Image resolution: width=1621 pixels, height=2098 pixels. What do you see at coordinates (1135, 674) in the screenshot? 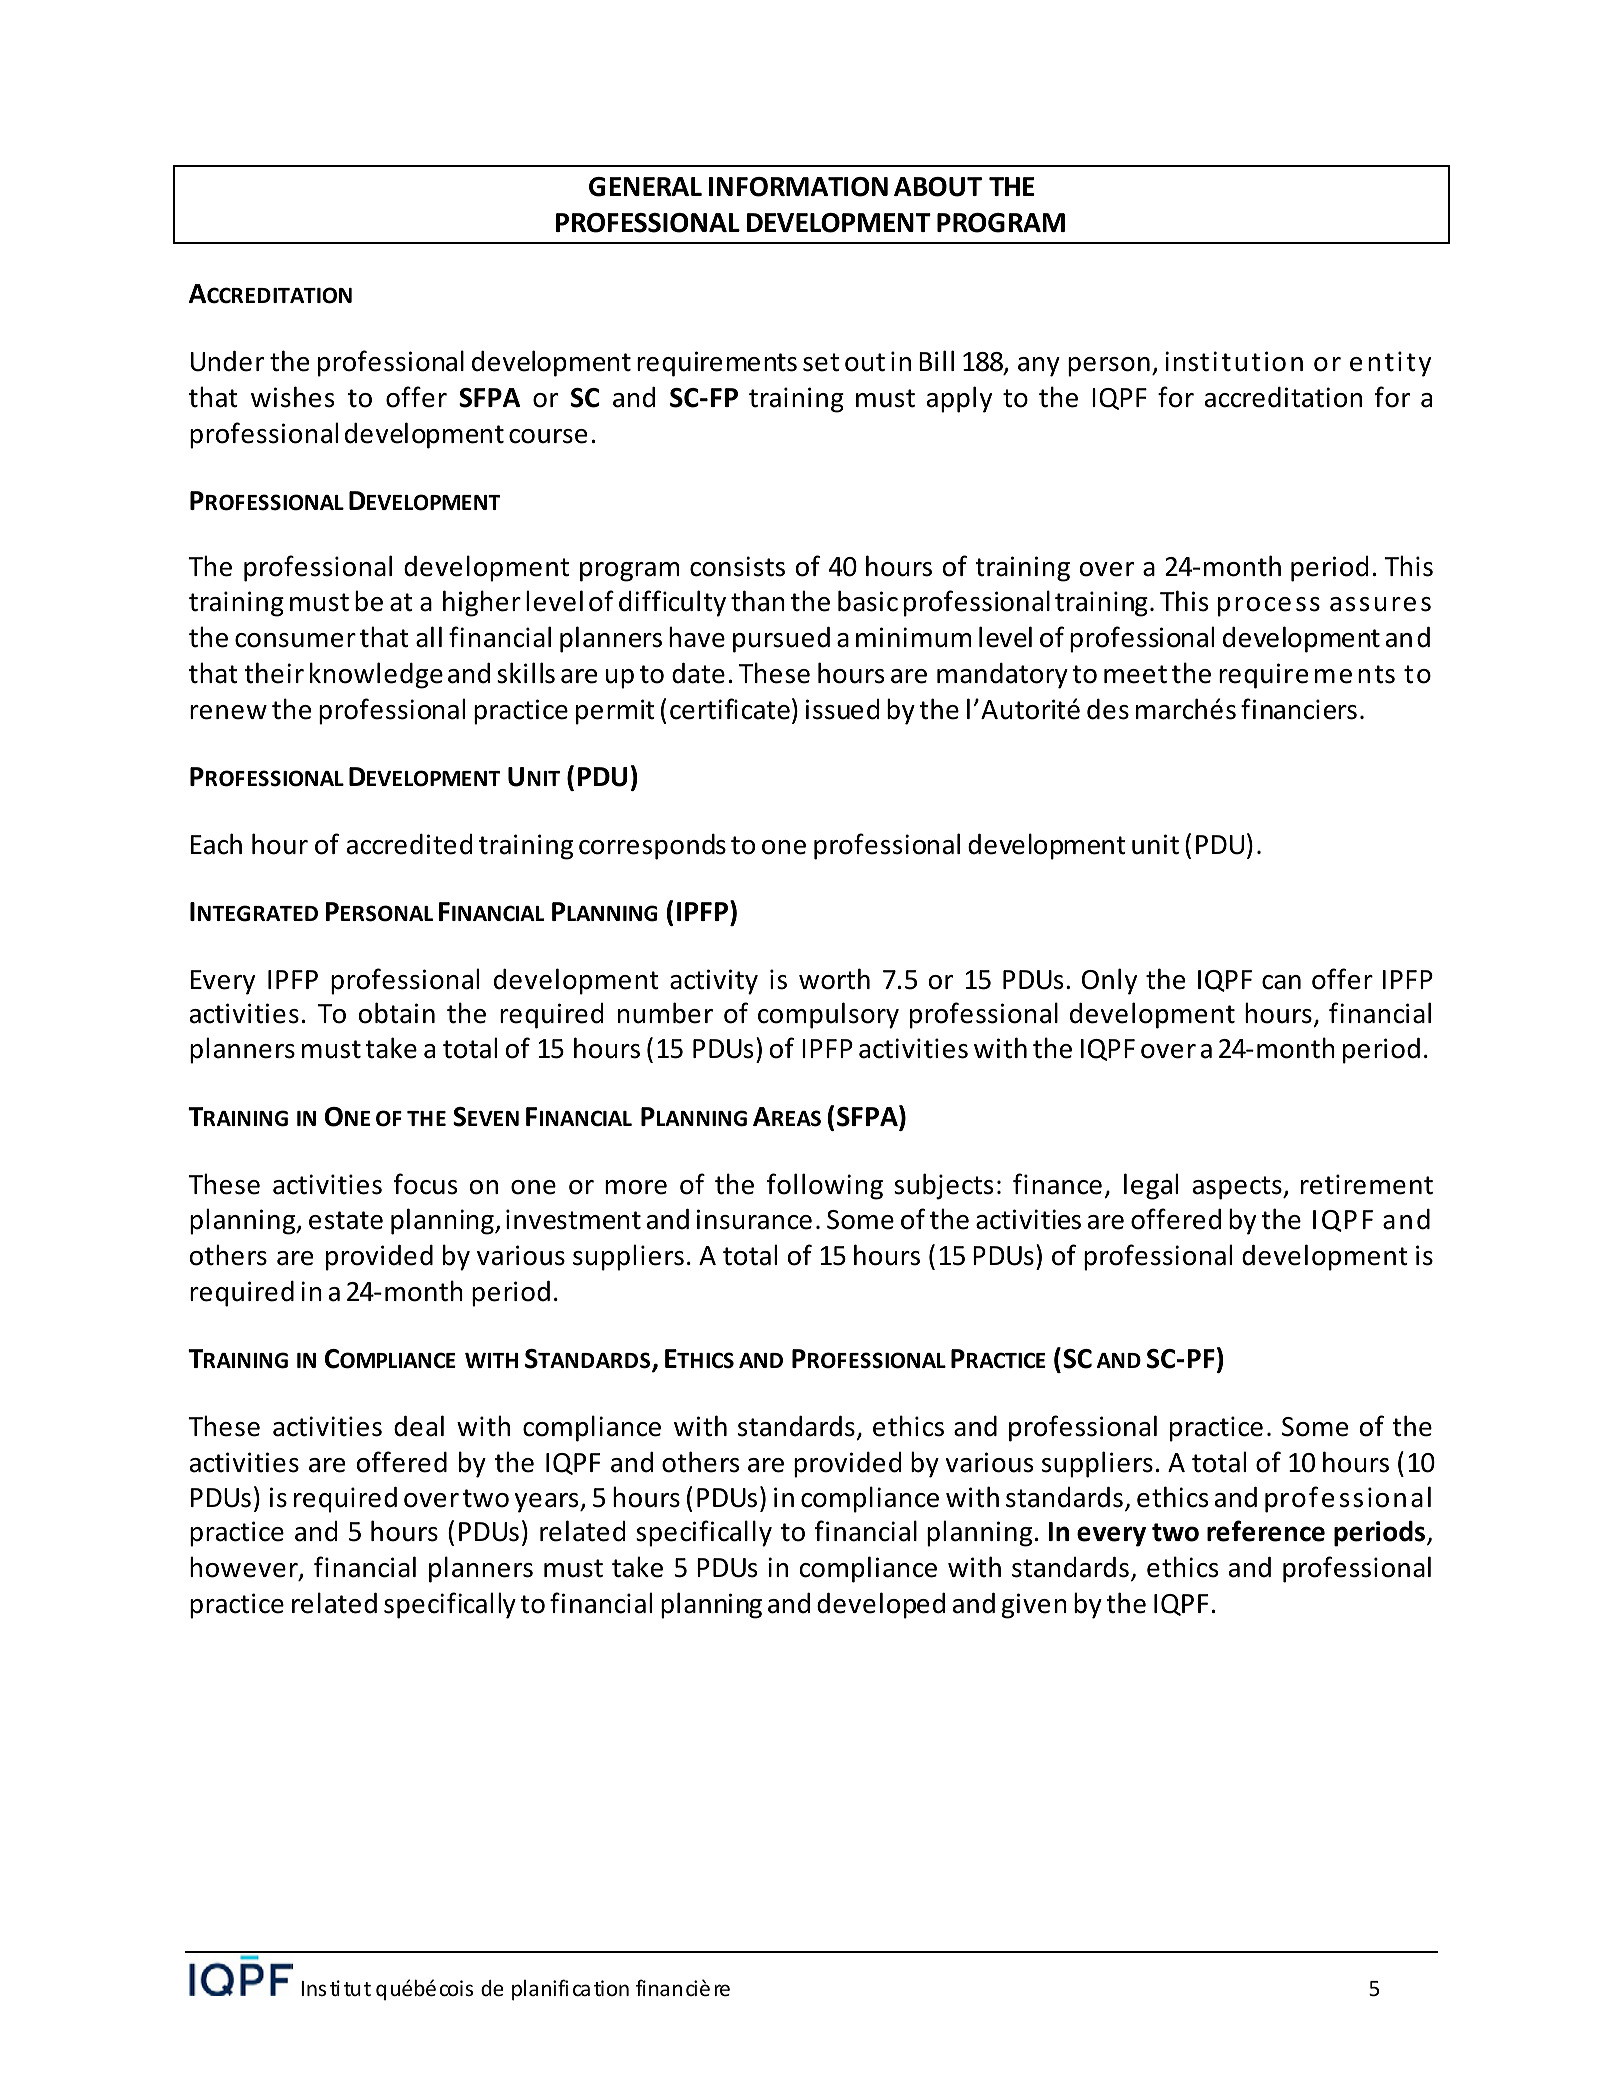
I see `meet` at bounding box center [1135, 674].
